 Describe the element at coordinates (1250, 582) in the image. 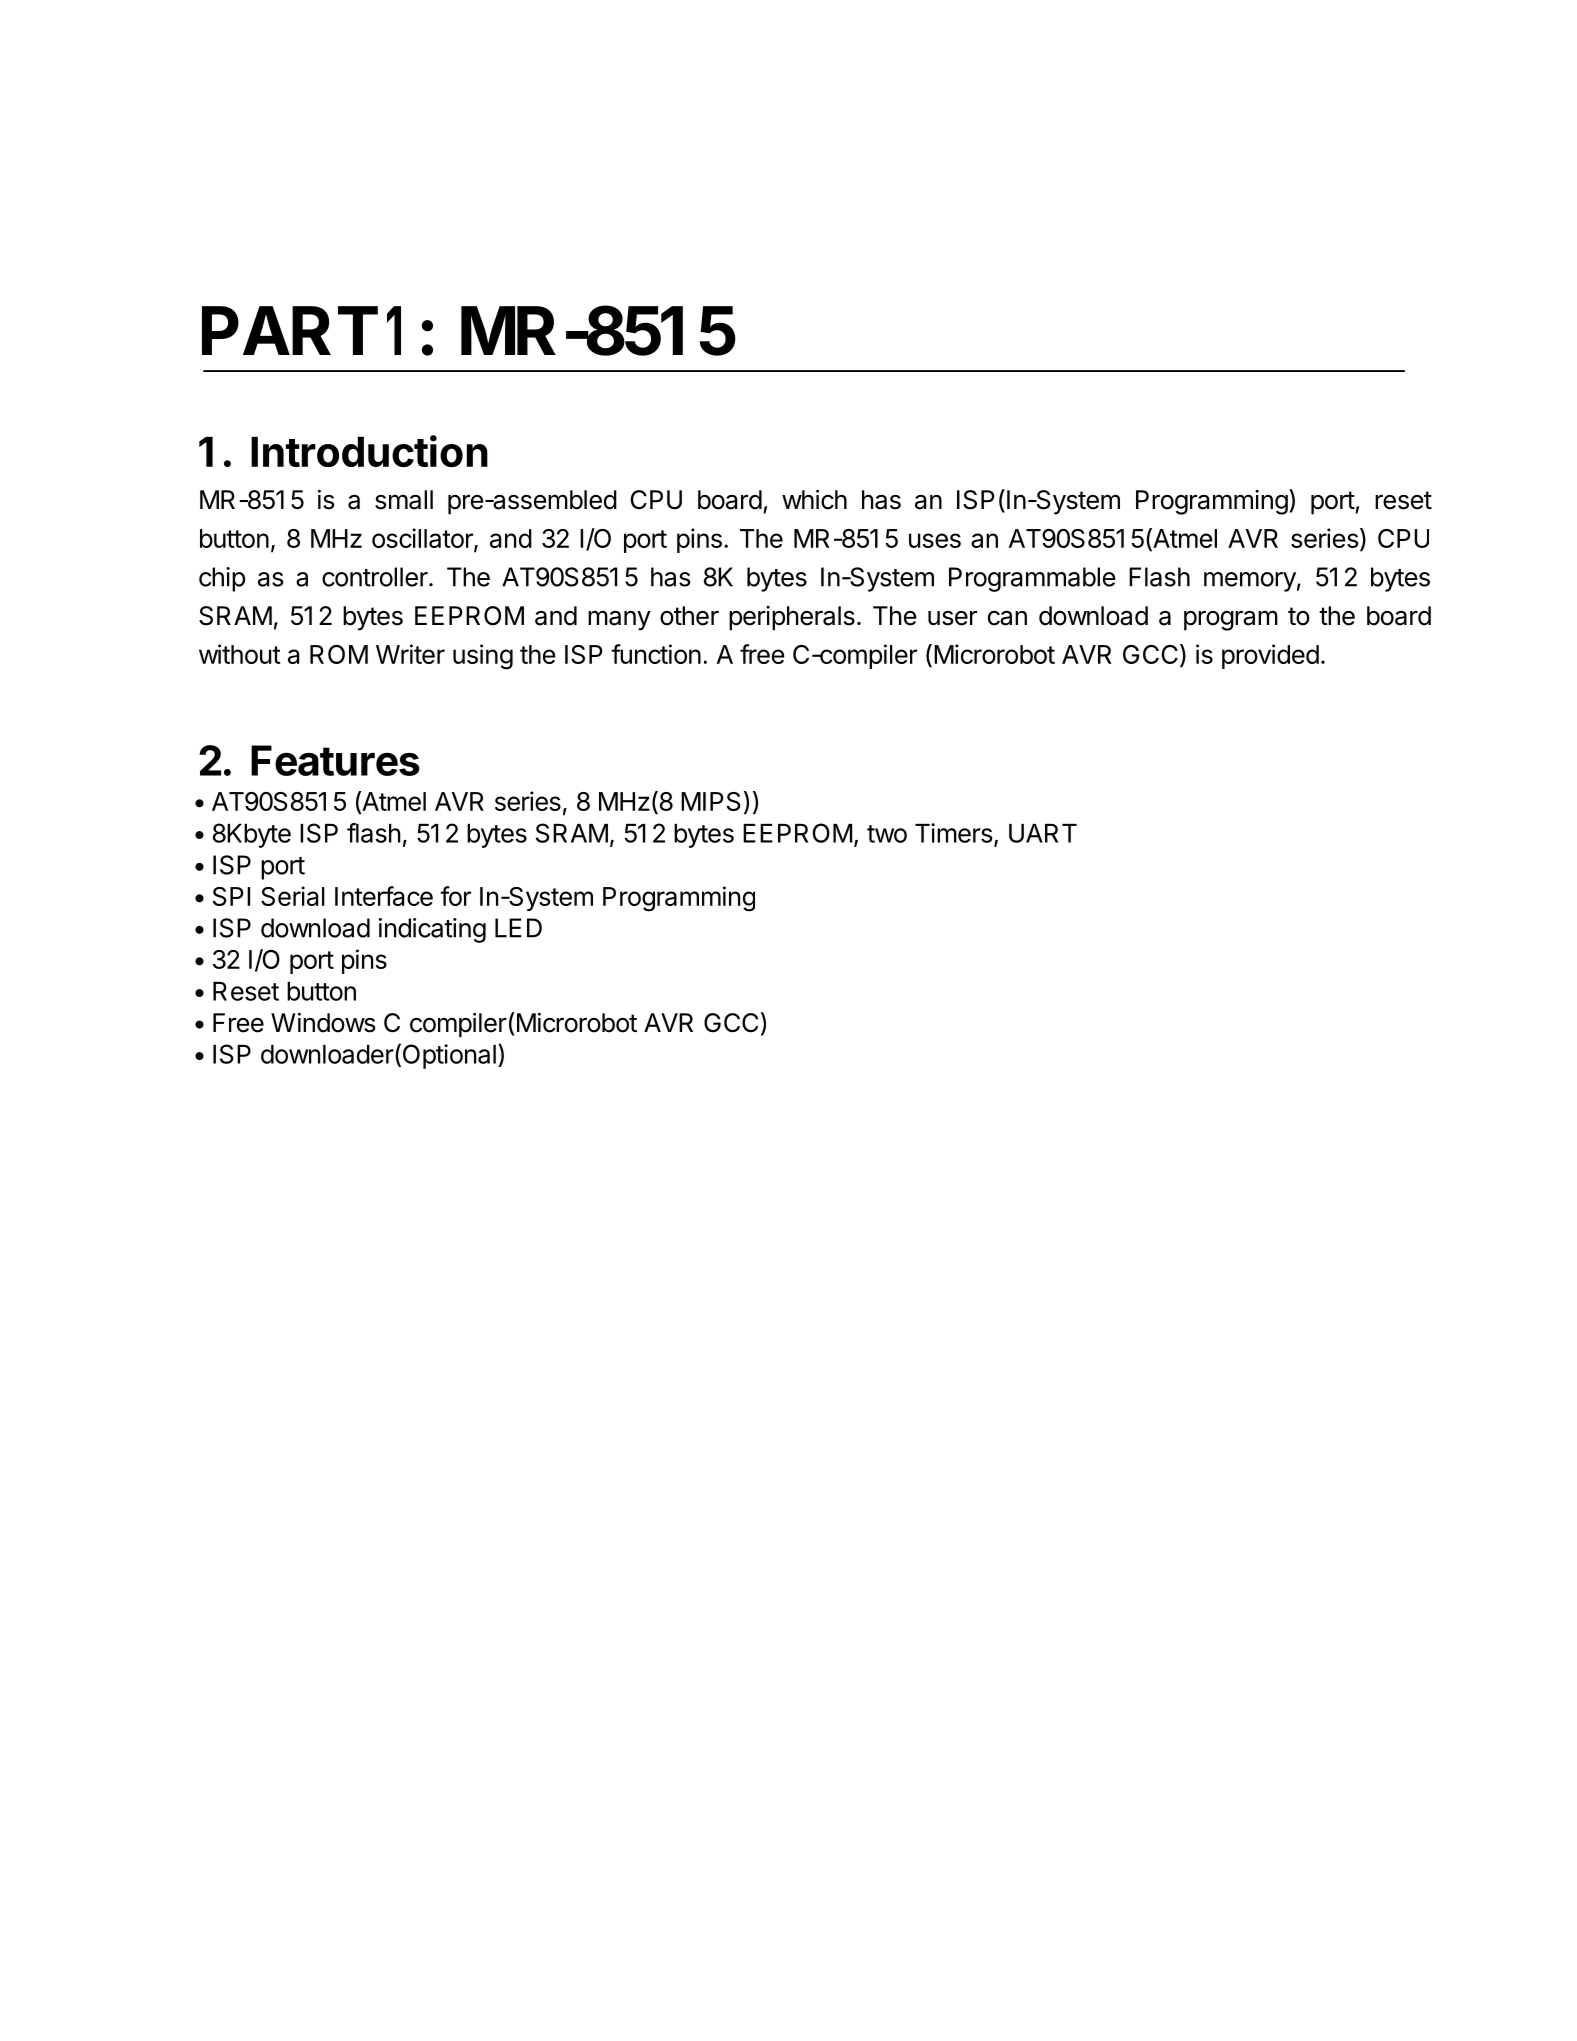

I see `memory` at that location.
